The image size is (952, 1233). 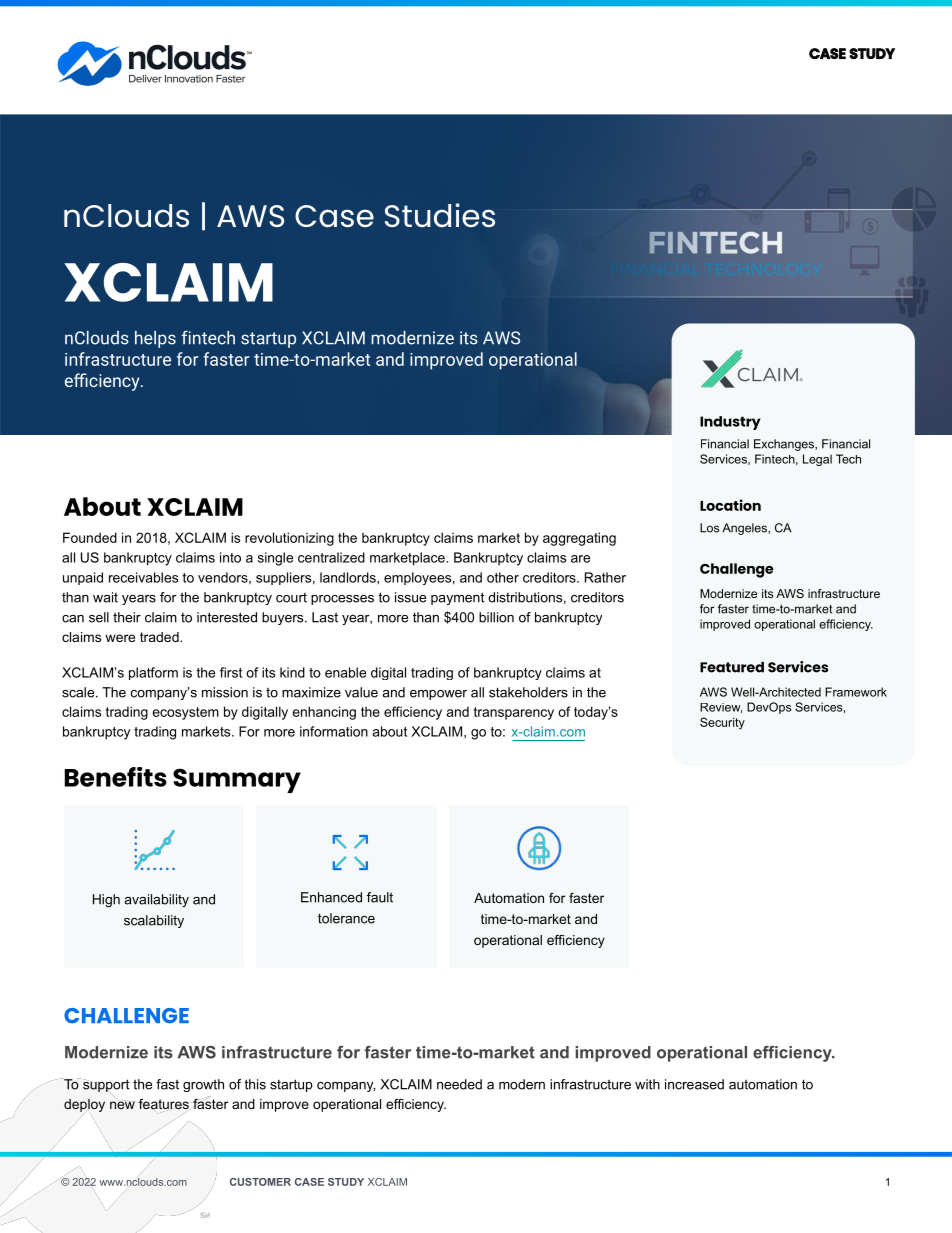 What do you see at coordinates (438, 695) in the page?
I see `empower` at bounding box center [438, 695].
